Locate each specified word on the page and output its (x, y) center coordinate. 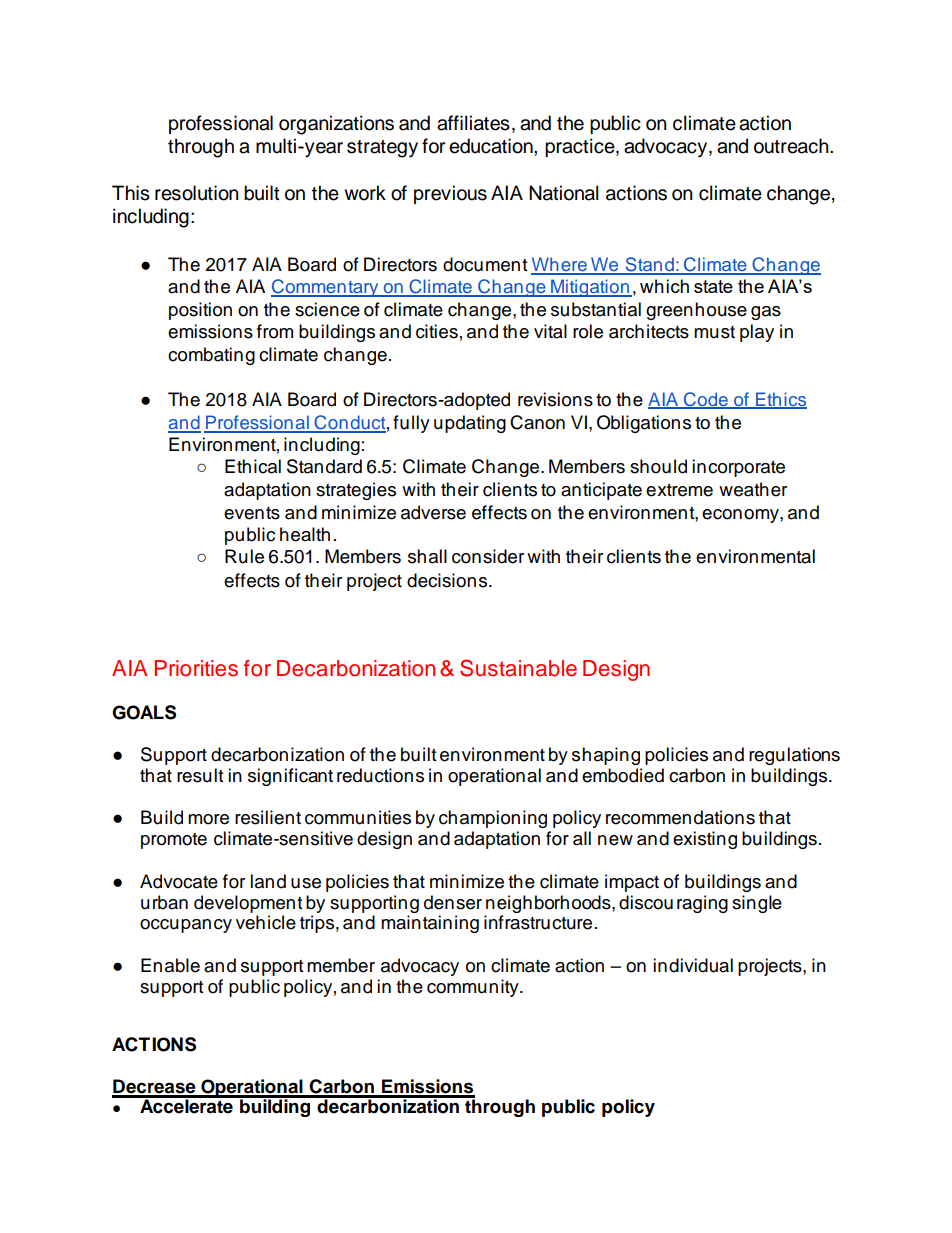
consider (488, 556)
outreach (792, 146)
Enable (170, 965)
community (474, 988)
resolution (197, 193)
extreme (679, 490)
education (492, 146)
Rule (244, 556)
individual (693, 965)
